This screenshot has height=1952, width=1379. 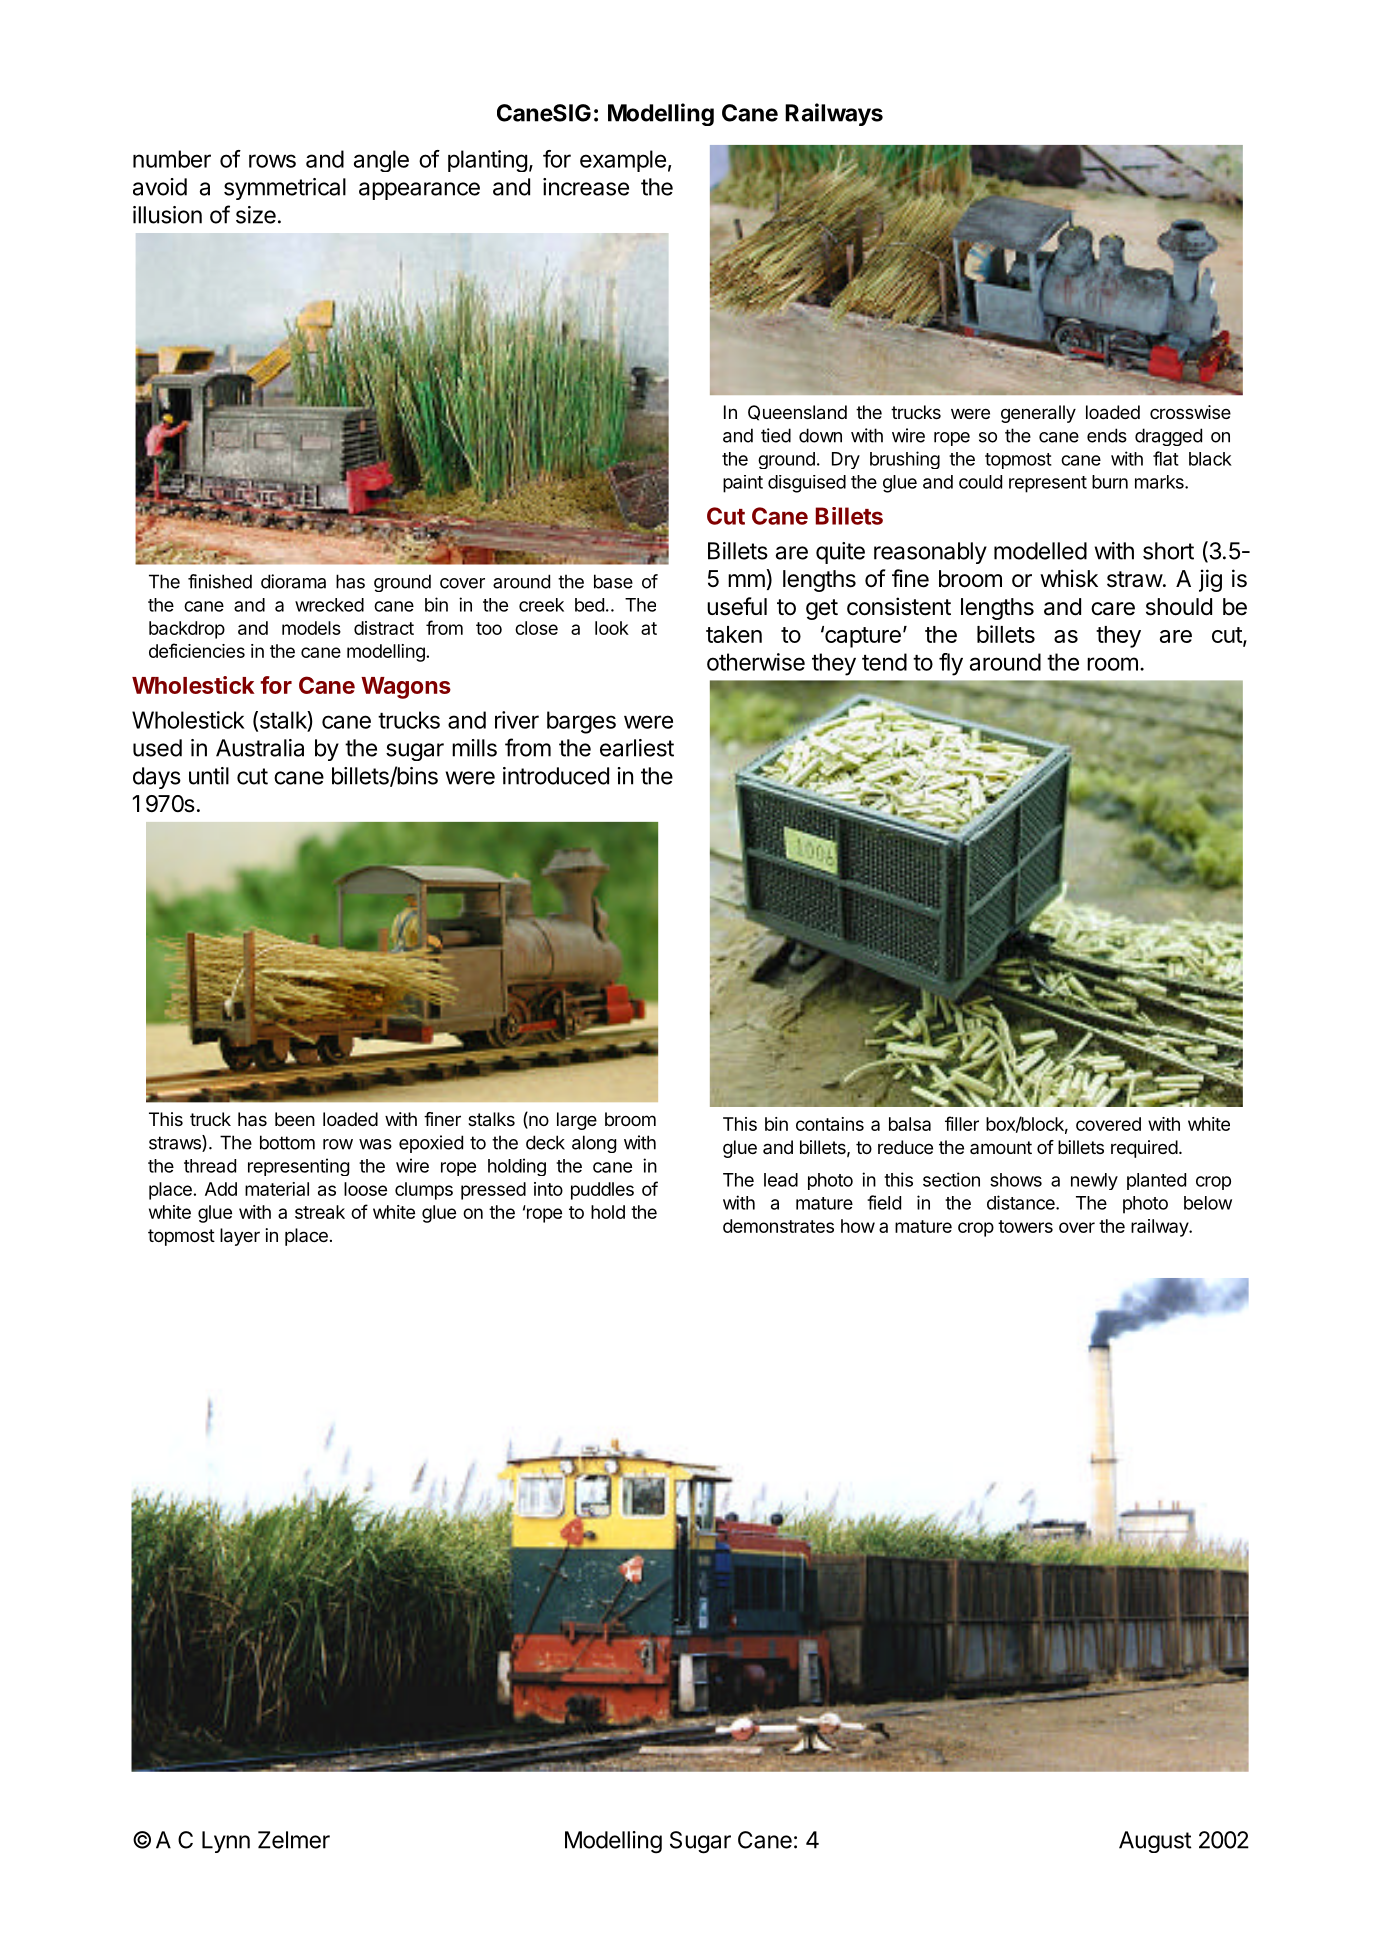 I want to click on towers, so click(x=1025, y=1226).
